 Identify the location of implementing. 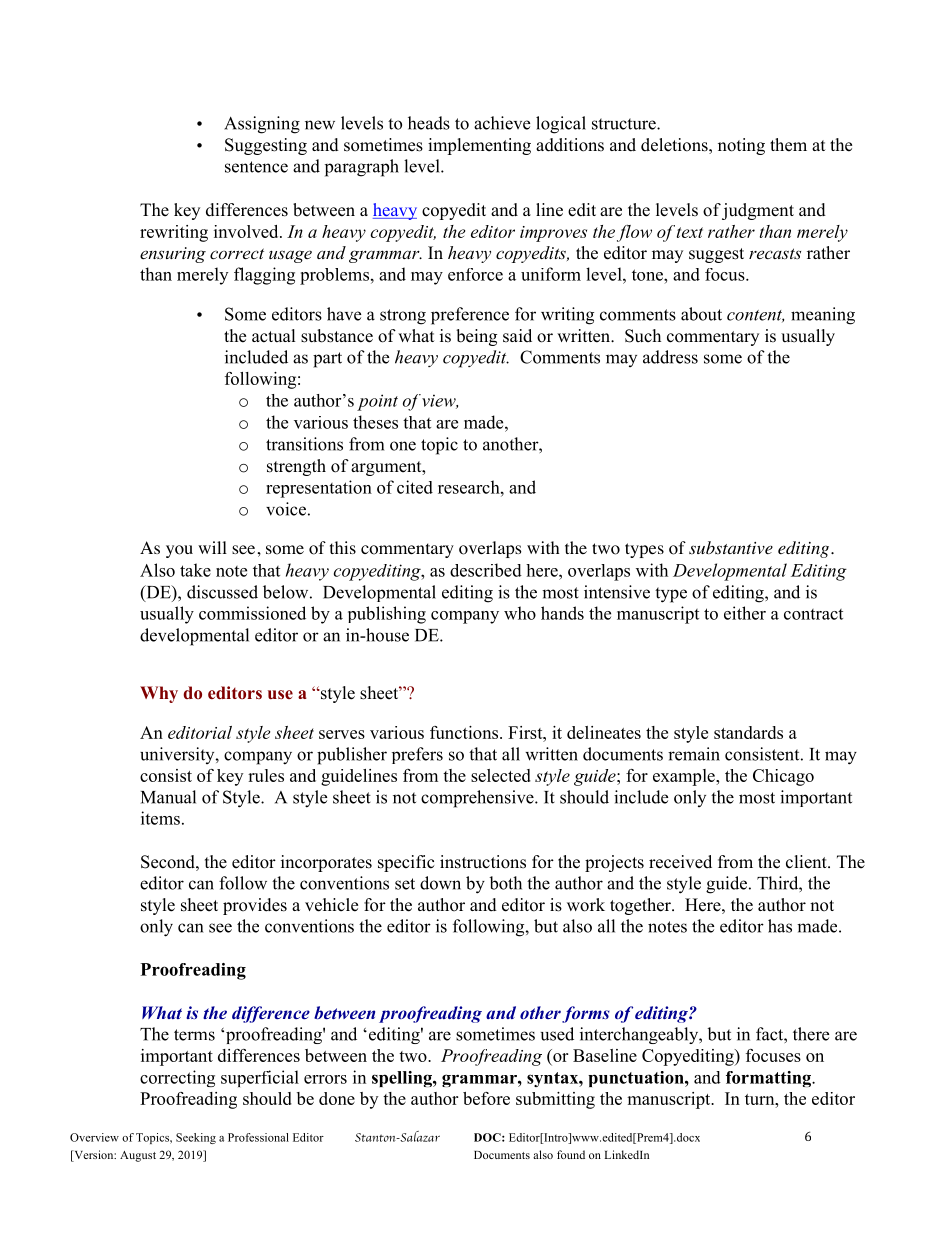
(479, 146).
